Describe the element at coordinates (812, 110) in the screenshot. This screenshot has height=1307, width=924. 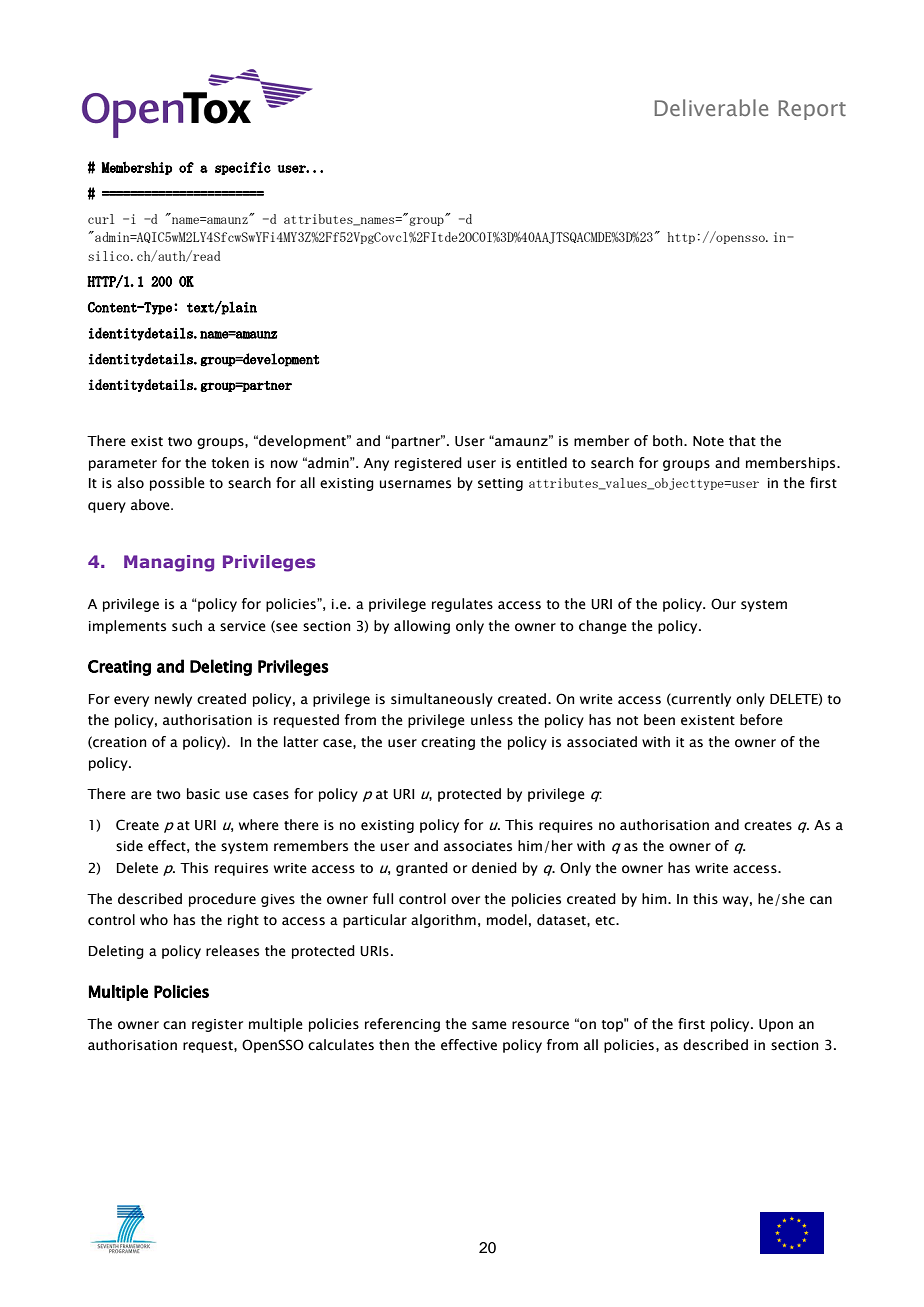
I see `Report` at that location.
